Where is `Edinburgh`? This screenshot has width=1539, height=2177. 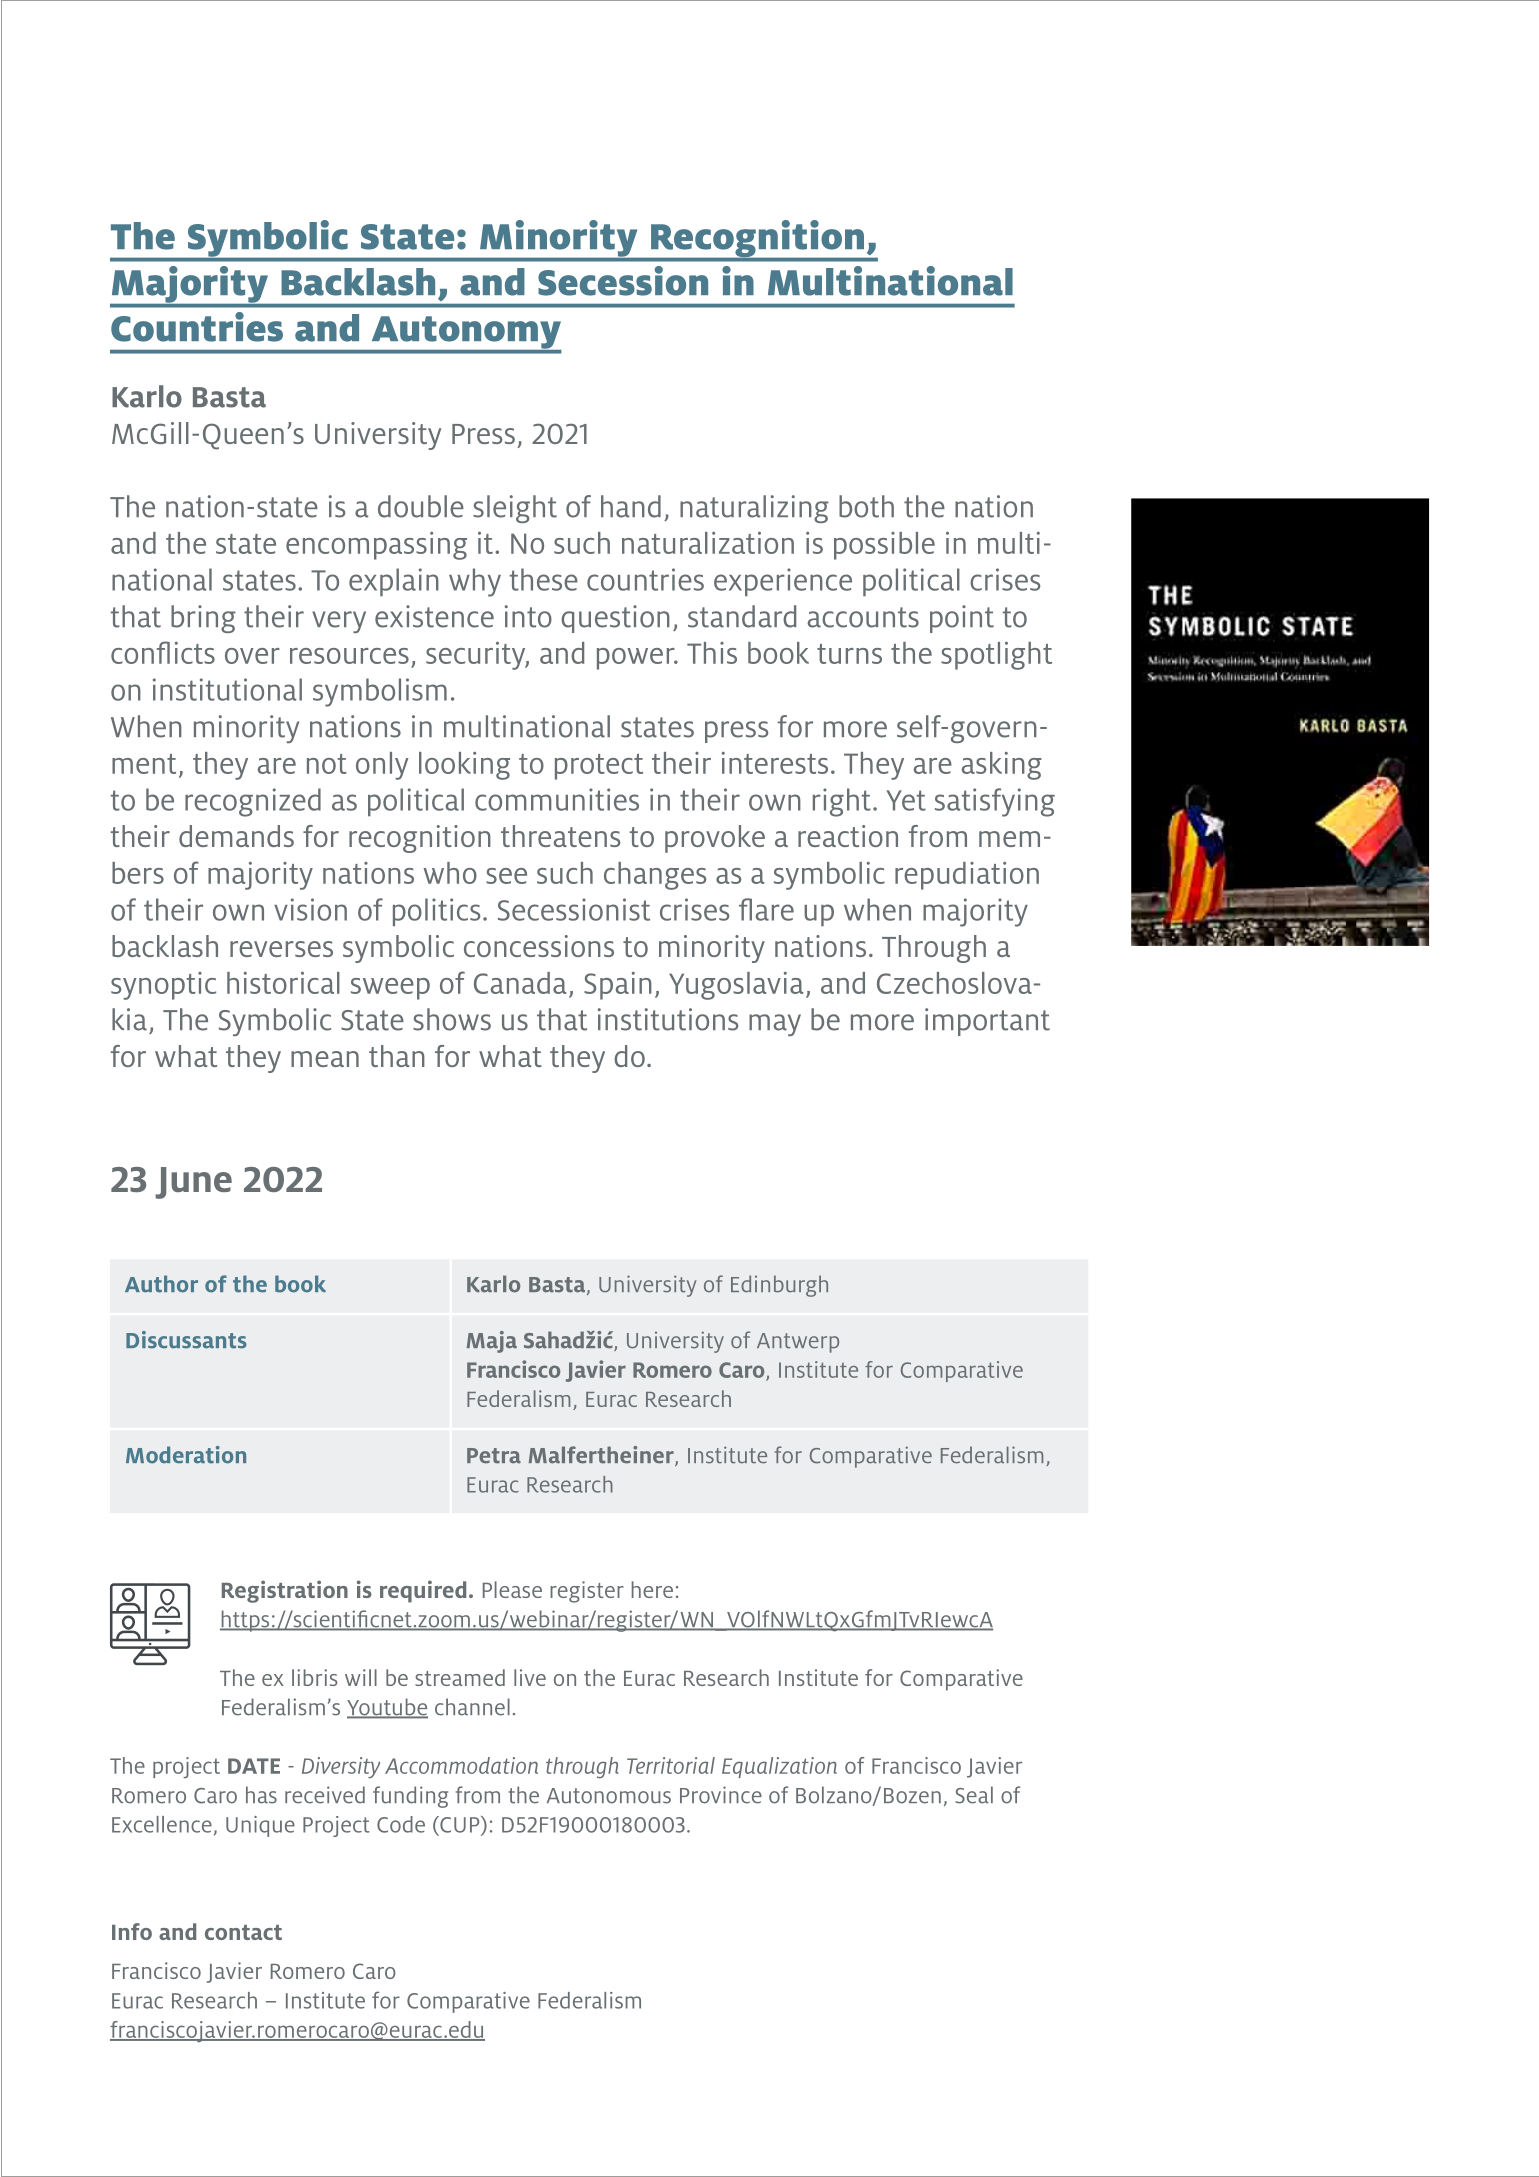
Edinburgh is located at coordinates (779, 1286).
